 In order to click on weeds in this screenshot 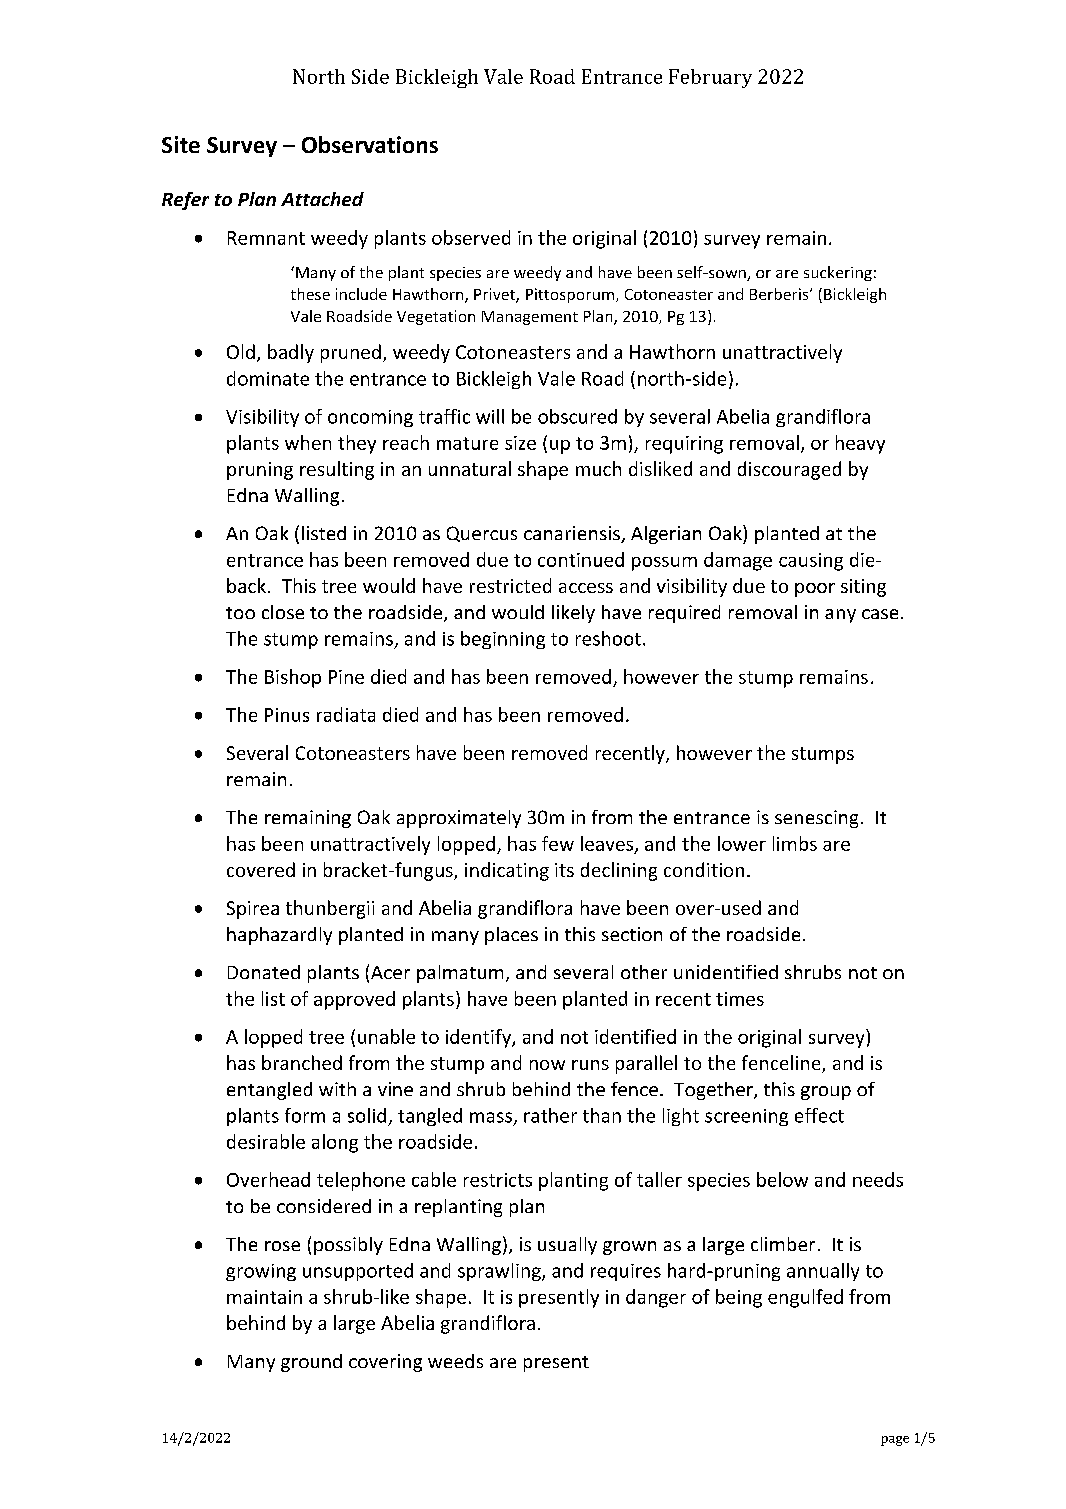, I will do `click(455, 1361)`.
